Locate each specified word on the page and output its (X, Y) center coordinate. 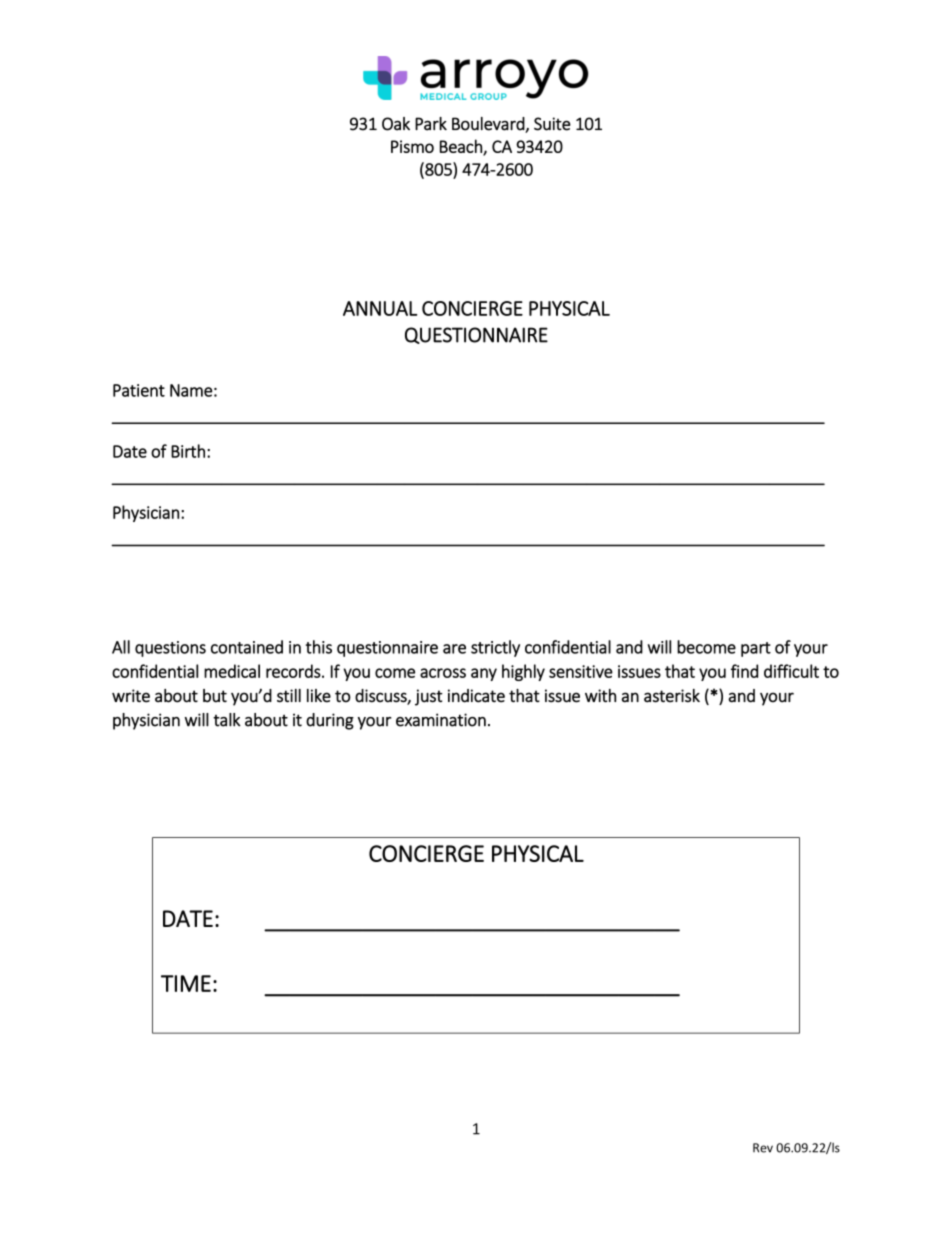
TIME (186, 983)
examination (441, 720)
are (454, 649)
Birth (188, 451)
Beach (462, 147)
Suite (552, 124)
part (756, 649)
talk (227, 720)
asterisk (672, 696)
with (600, 695)
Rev (763, 1148)
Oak (396, 124)
